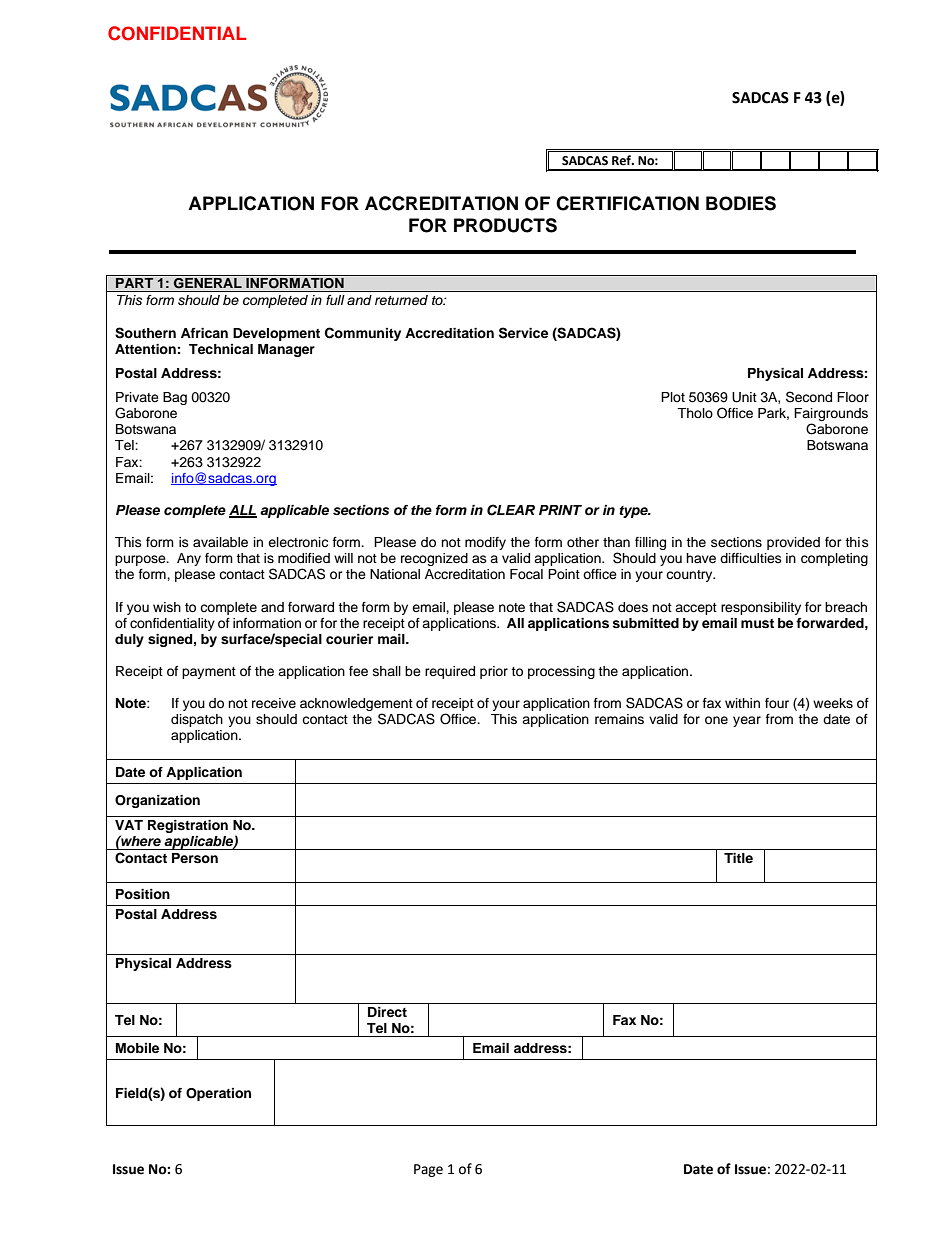  What do you see at coordinates (738, 858) in the screenshot?
I see `Title` at bounding box center [738, 858].
